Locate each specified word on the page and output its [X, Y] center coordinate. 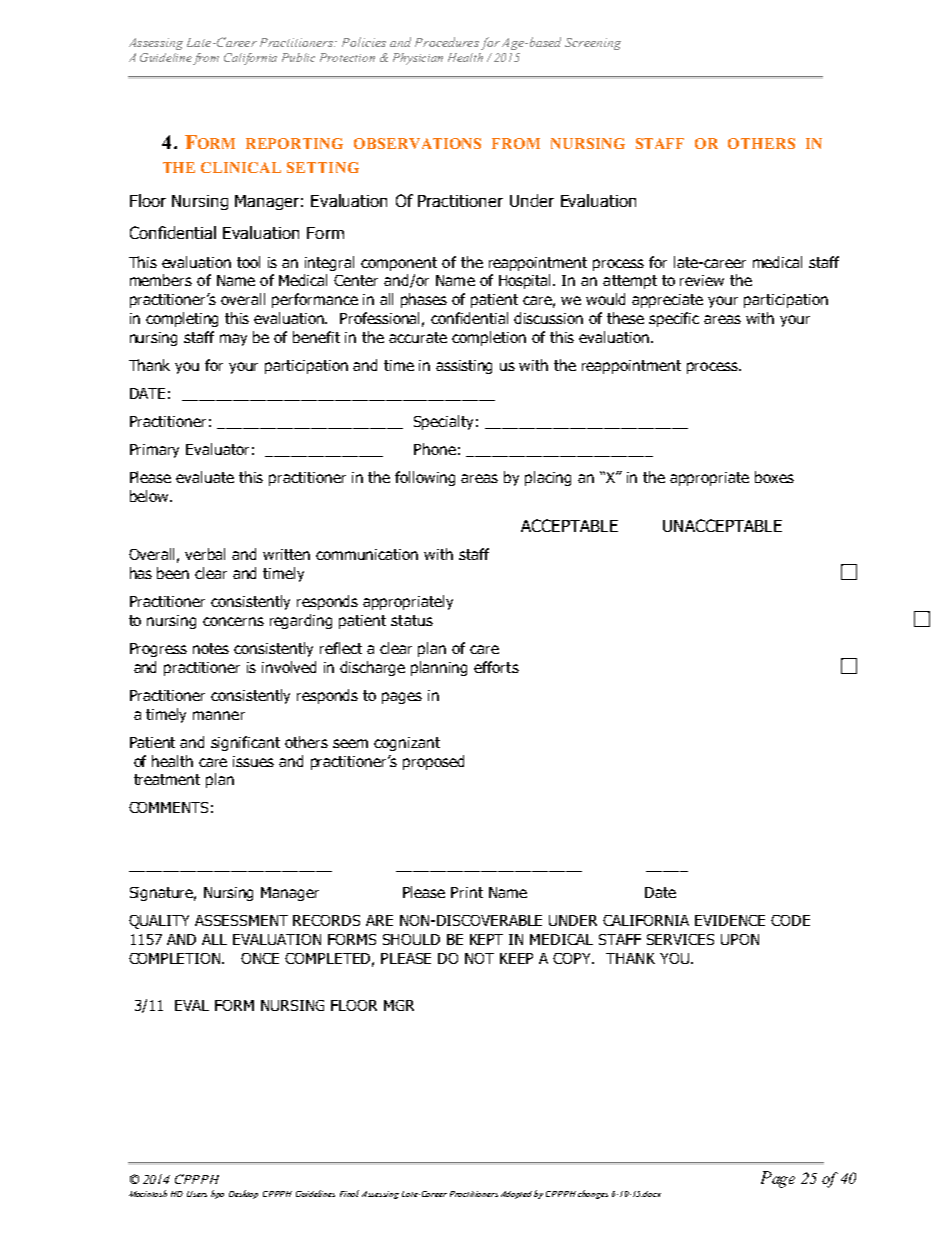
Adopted [518, 1195]
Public [298, 57]
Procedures [447, 42]
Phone [435, 449]
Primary [154, 451]
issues [253, 761]
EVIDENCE [730, 920]
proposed [433, 762]
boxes [774, 477]
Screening [593, 44]
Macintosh [148, 1193]
